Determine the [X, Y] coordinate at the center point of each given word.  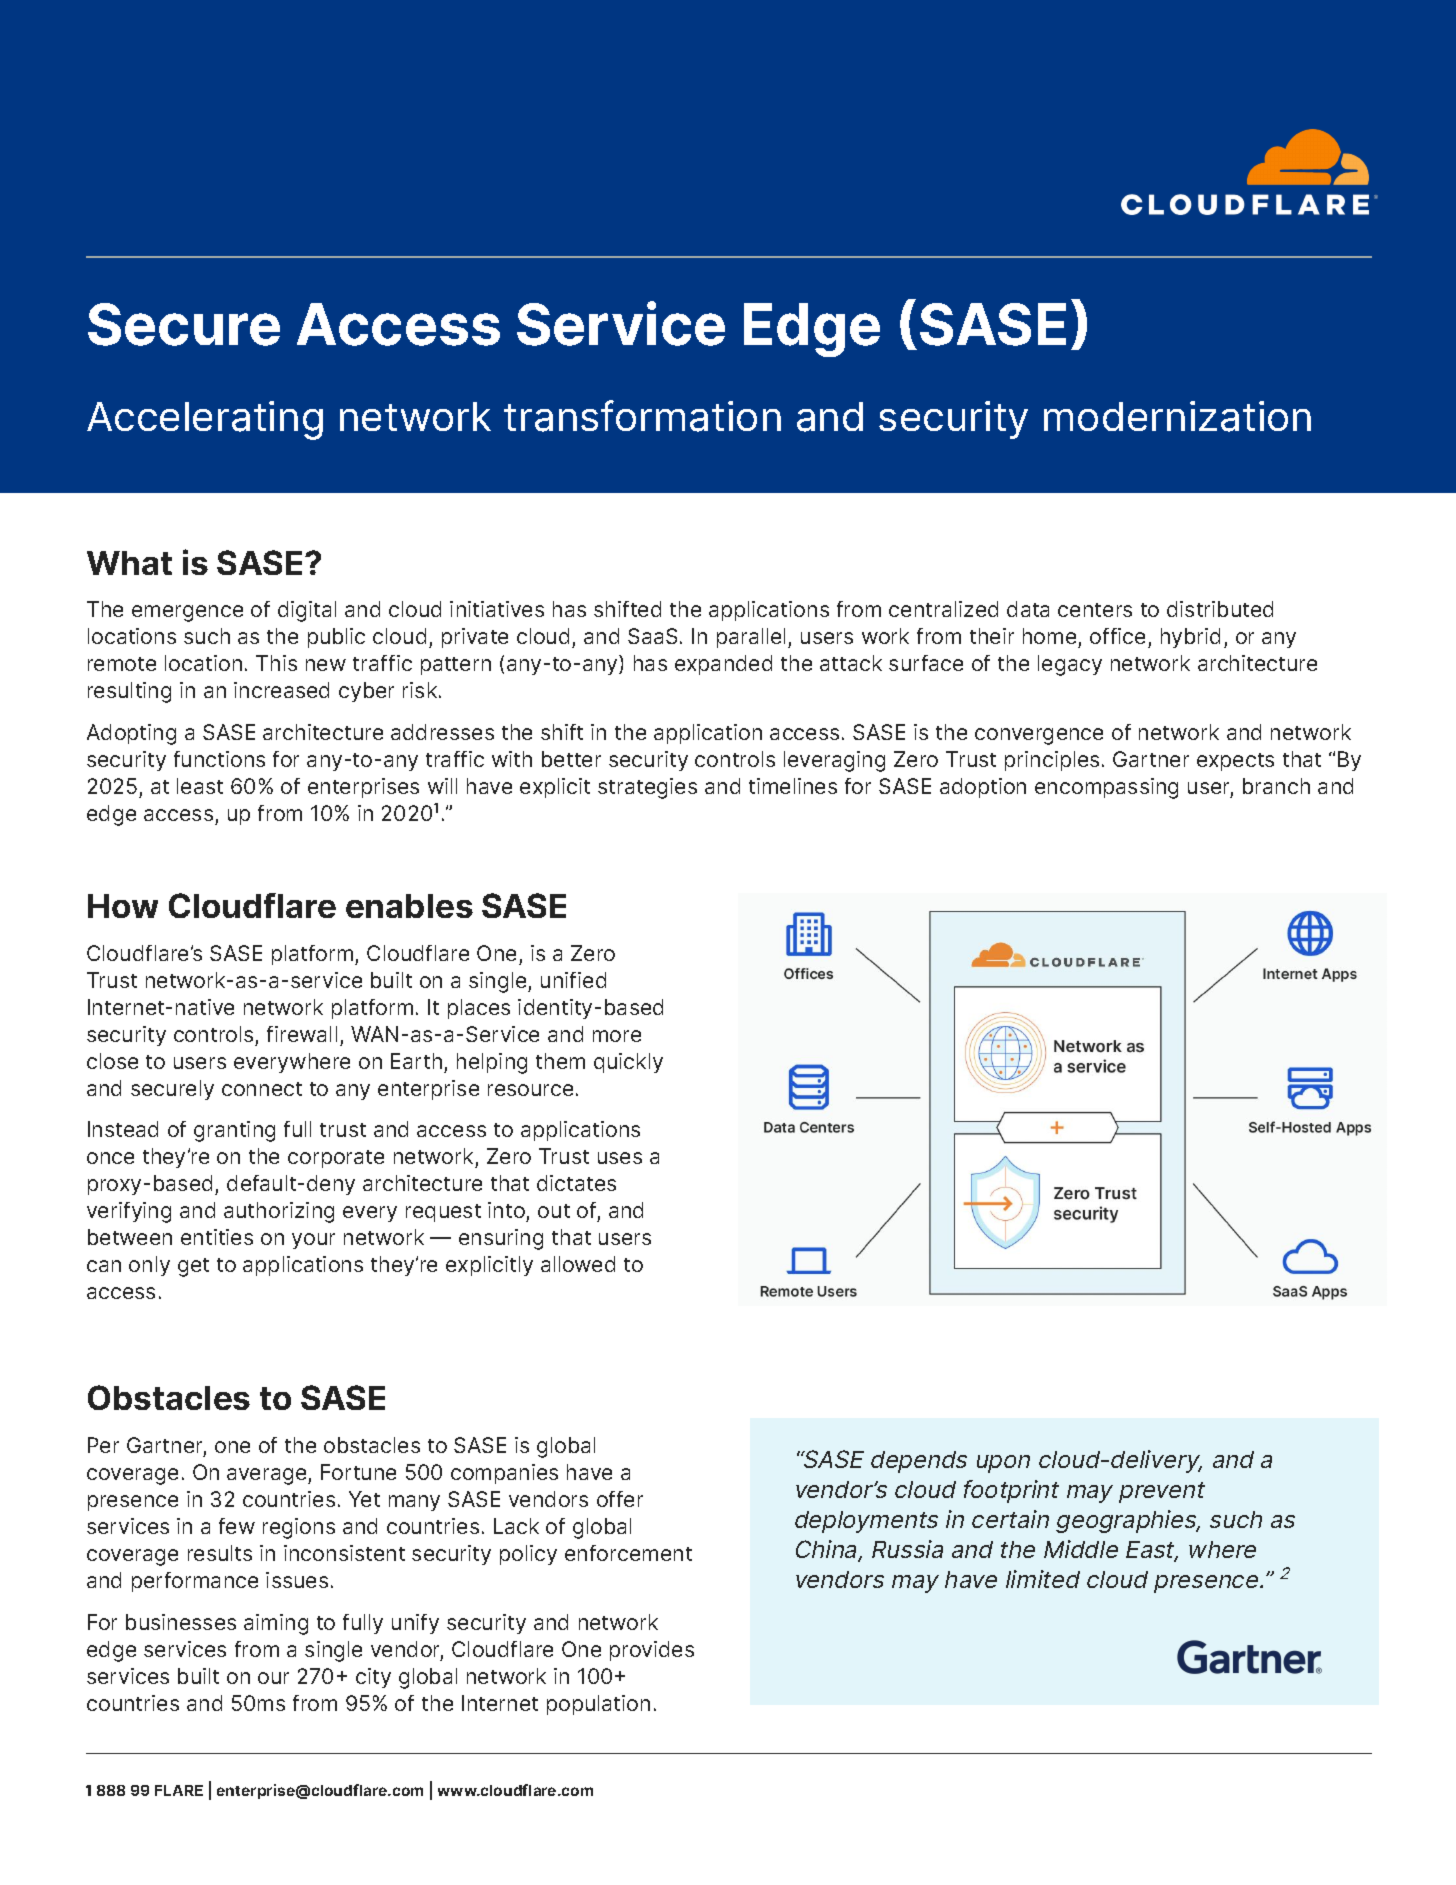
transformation [642, 416]
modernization [1177, 416]
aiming [276, 1624]
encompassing [1106, 788]
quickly [628, 1063]
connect [262, 1089]
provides [652, 1651]
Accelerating [205, 420]
